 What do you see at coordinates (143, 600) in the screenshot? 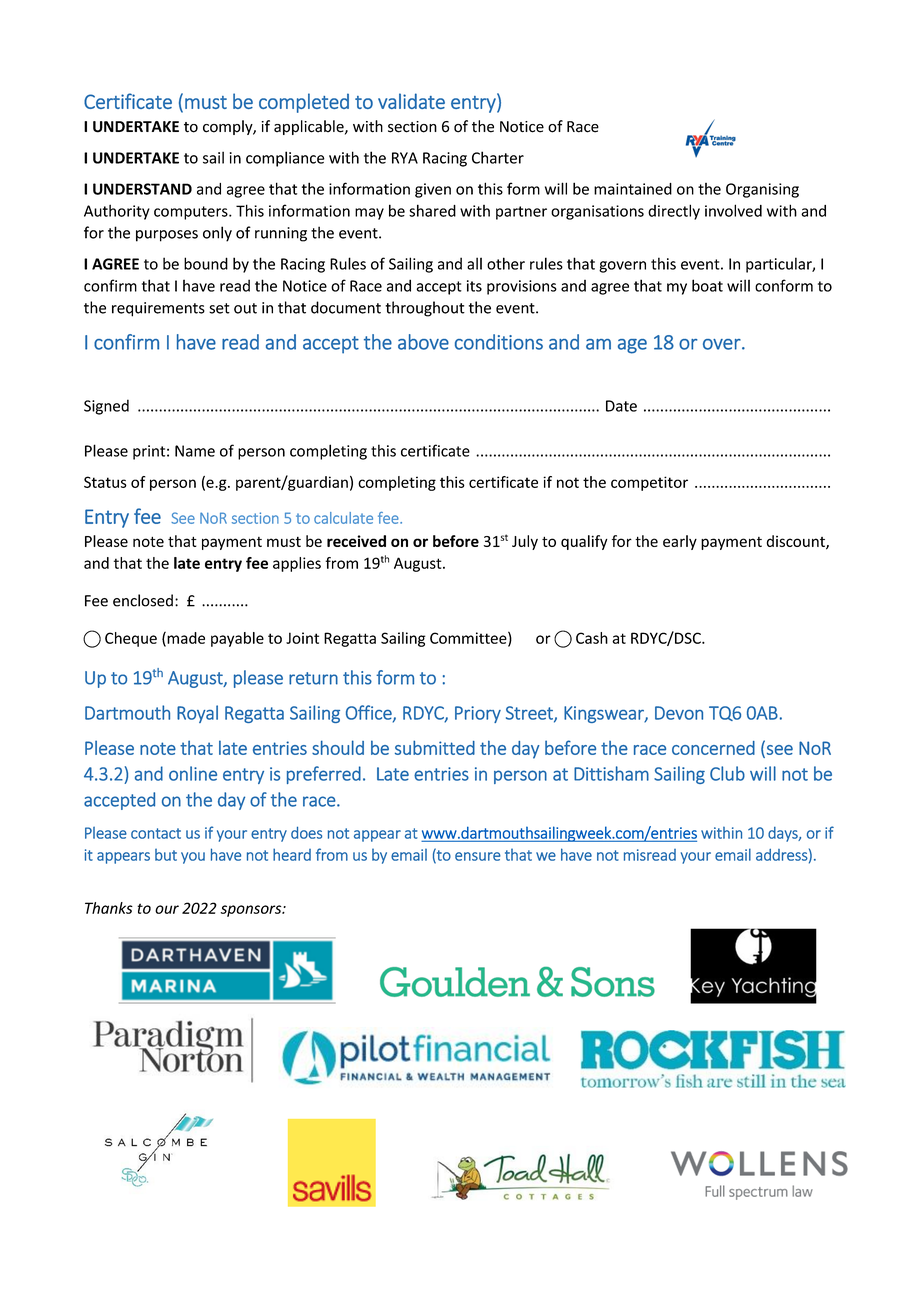
I see `enclosed` at bounding box center [143, 600].
